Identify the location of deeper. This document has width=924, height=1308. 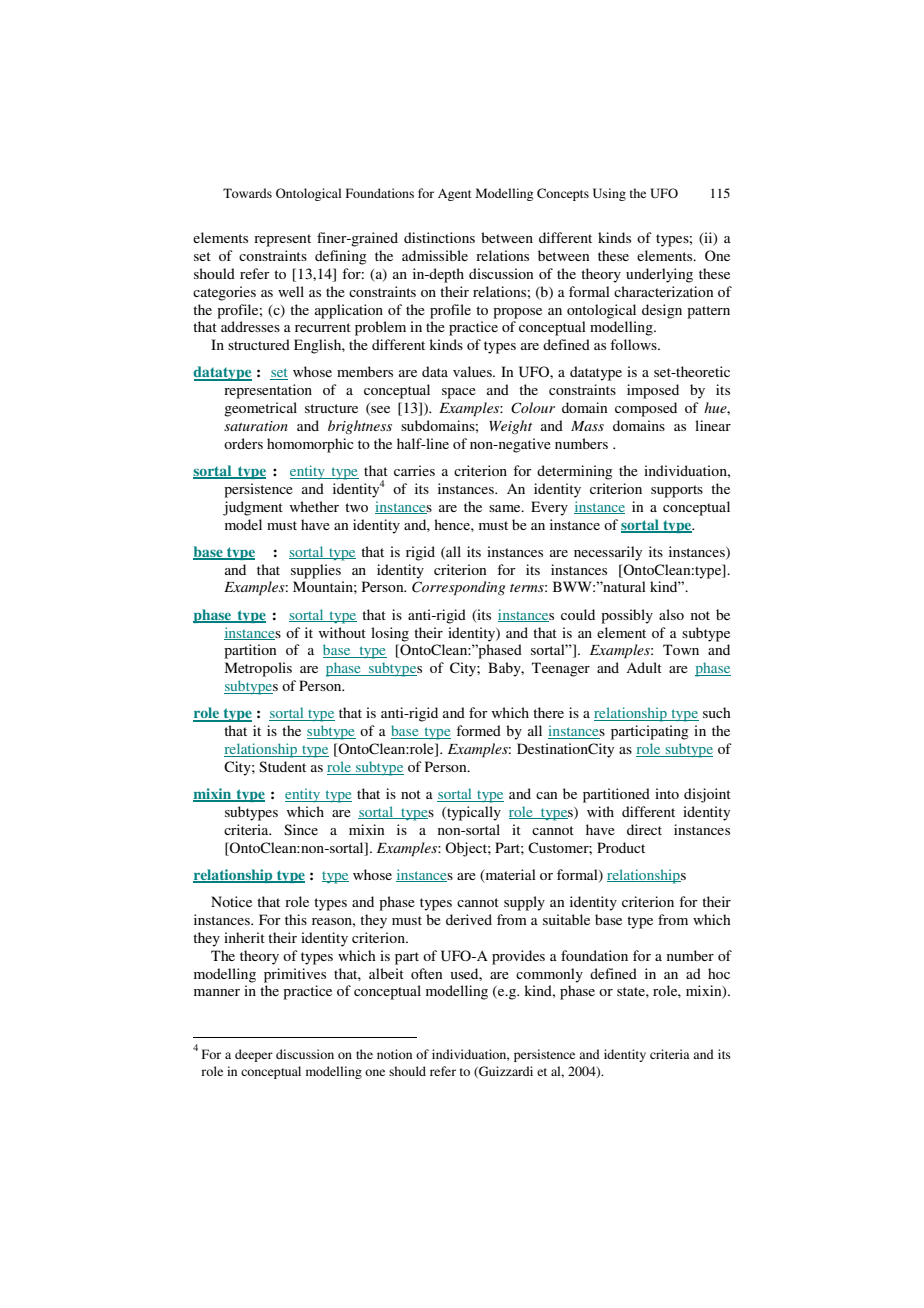
(254, 1055).
